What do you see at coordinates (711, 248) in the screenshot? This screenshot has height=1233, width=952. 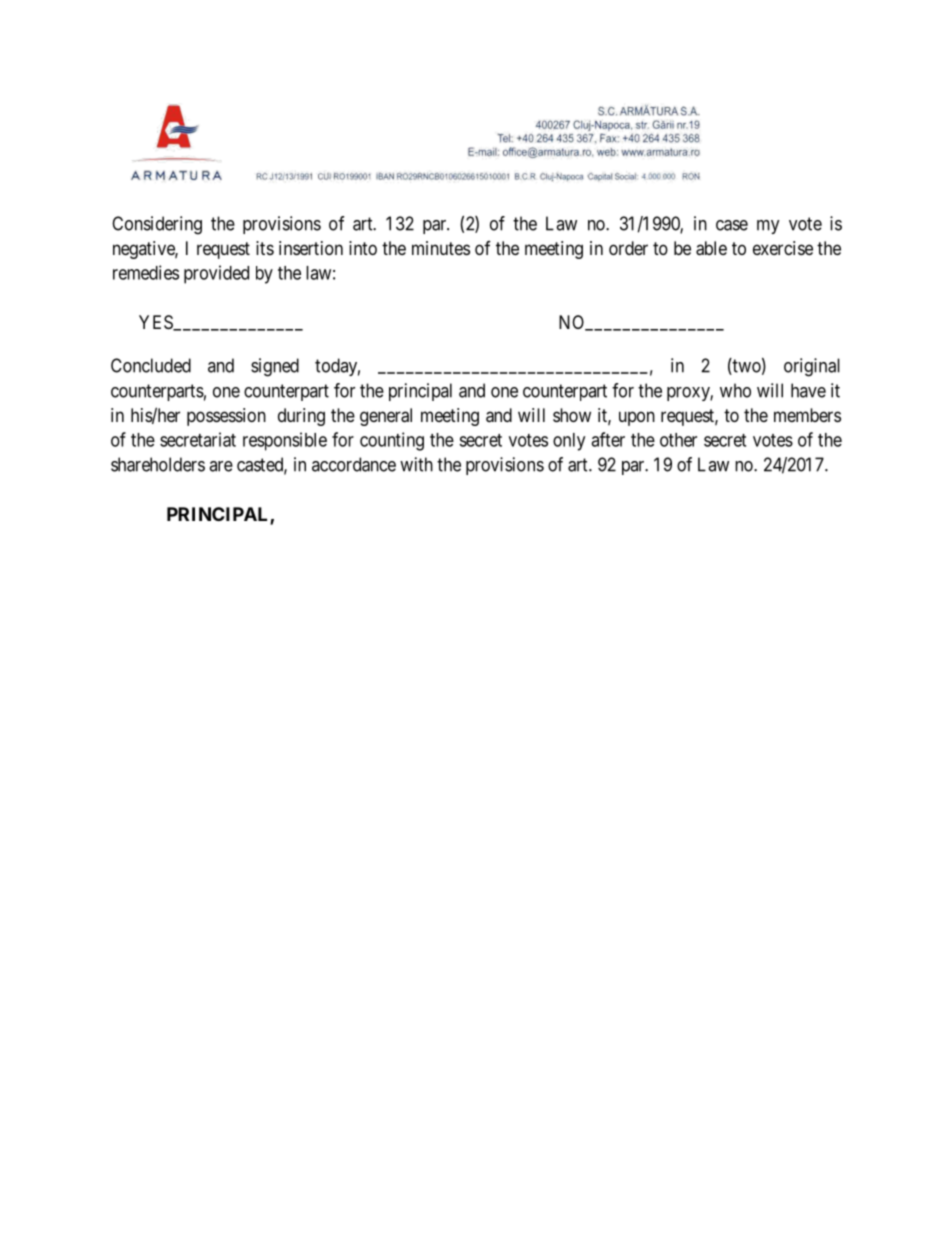 I see `able` at bounding box center [711, 248].
